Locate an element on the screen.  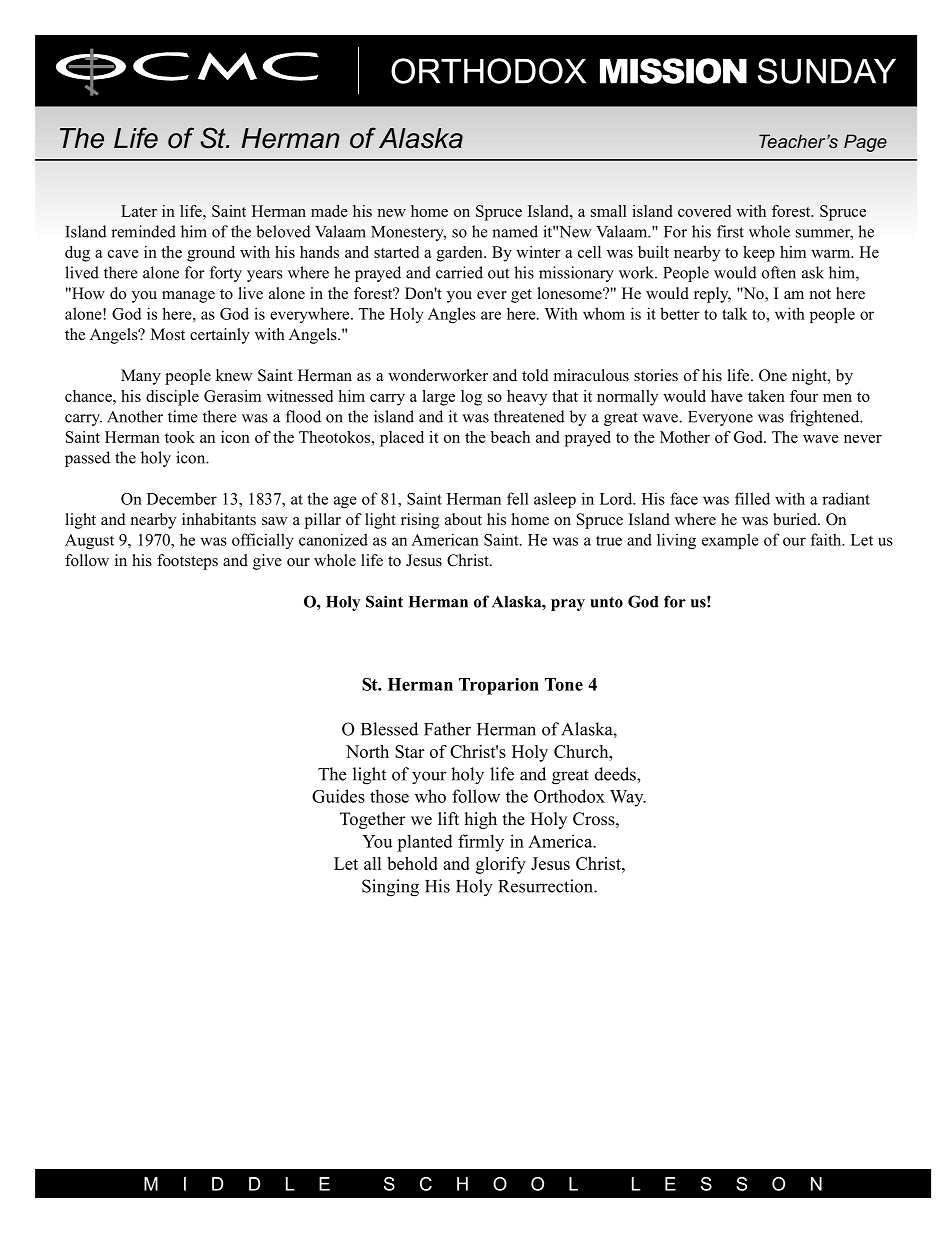
small is located at coordinates (609, 211).
